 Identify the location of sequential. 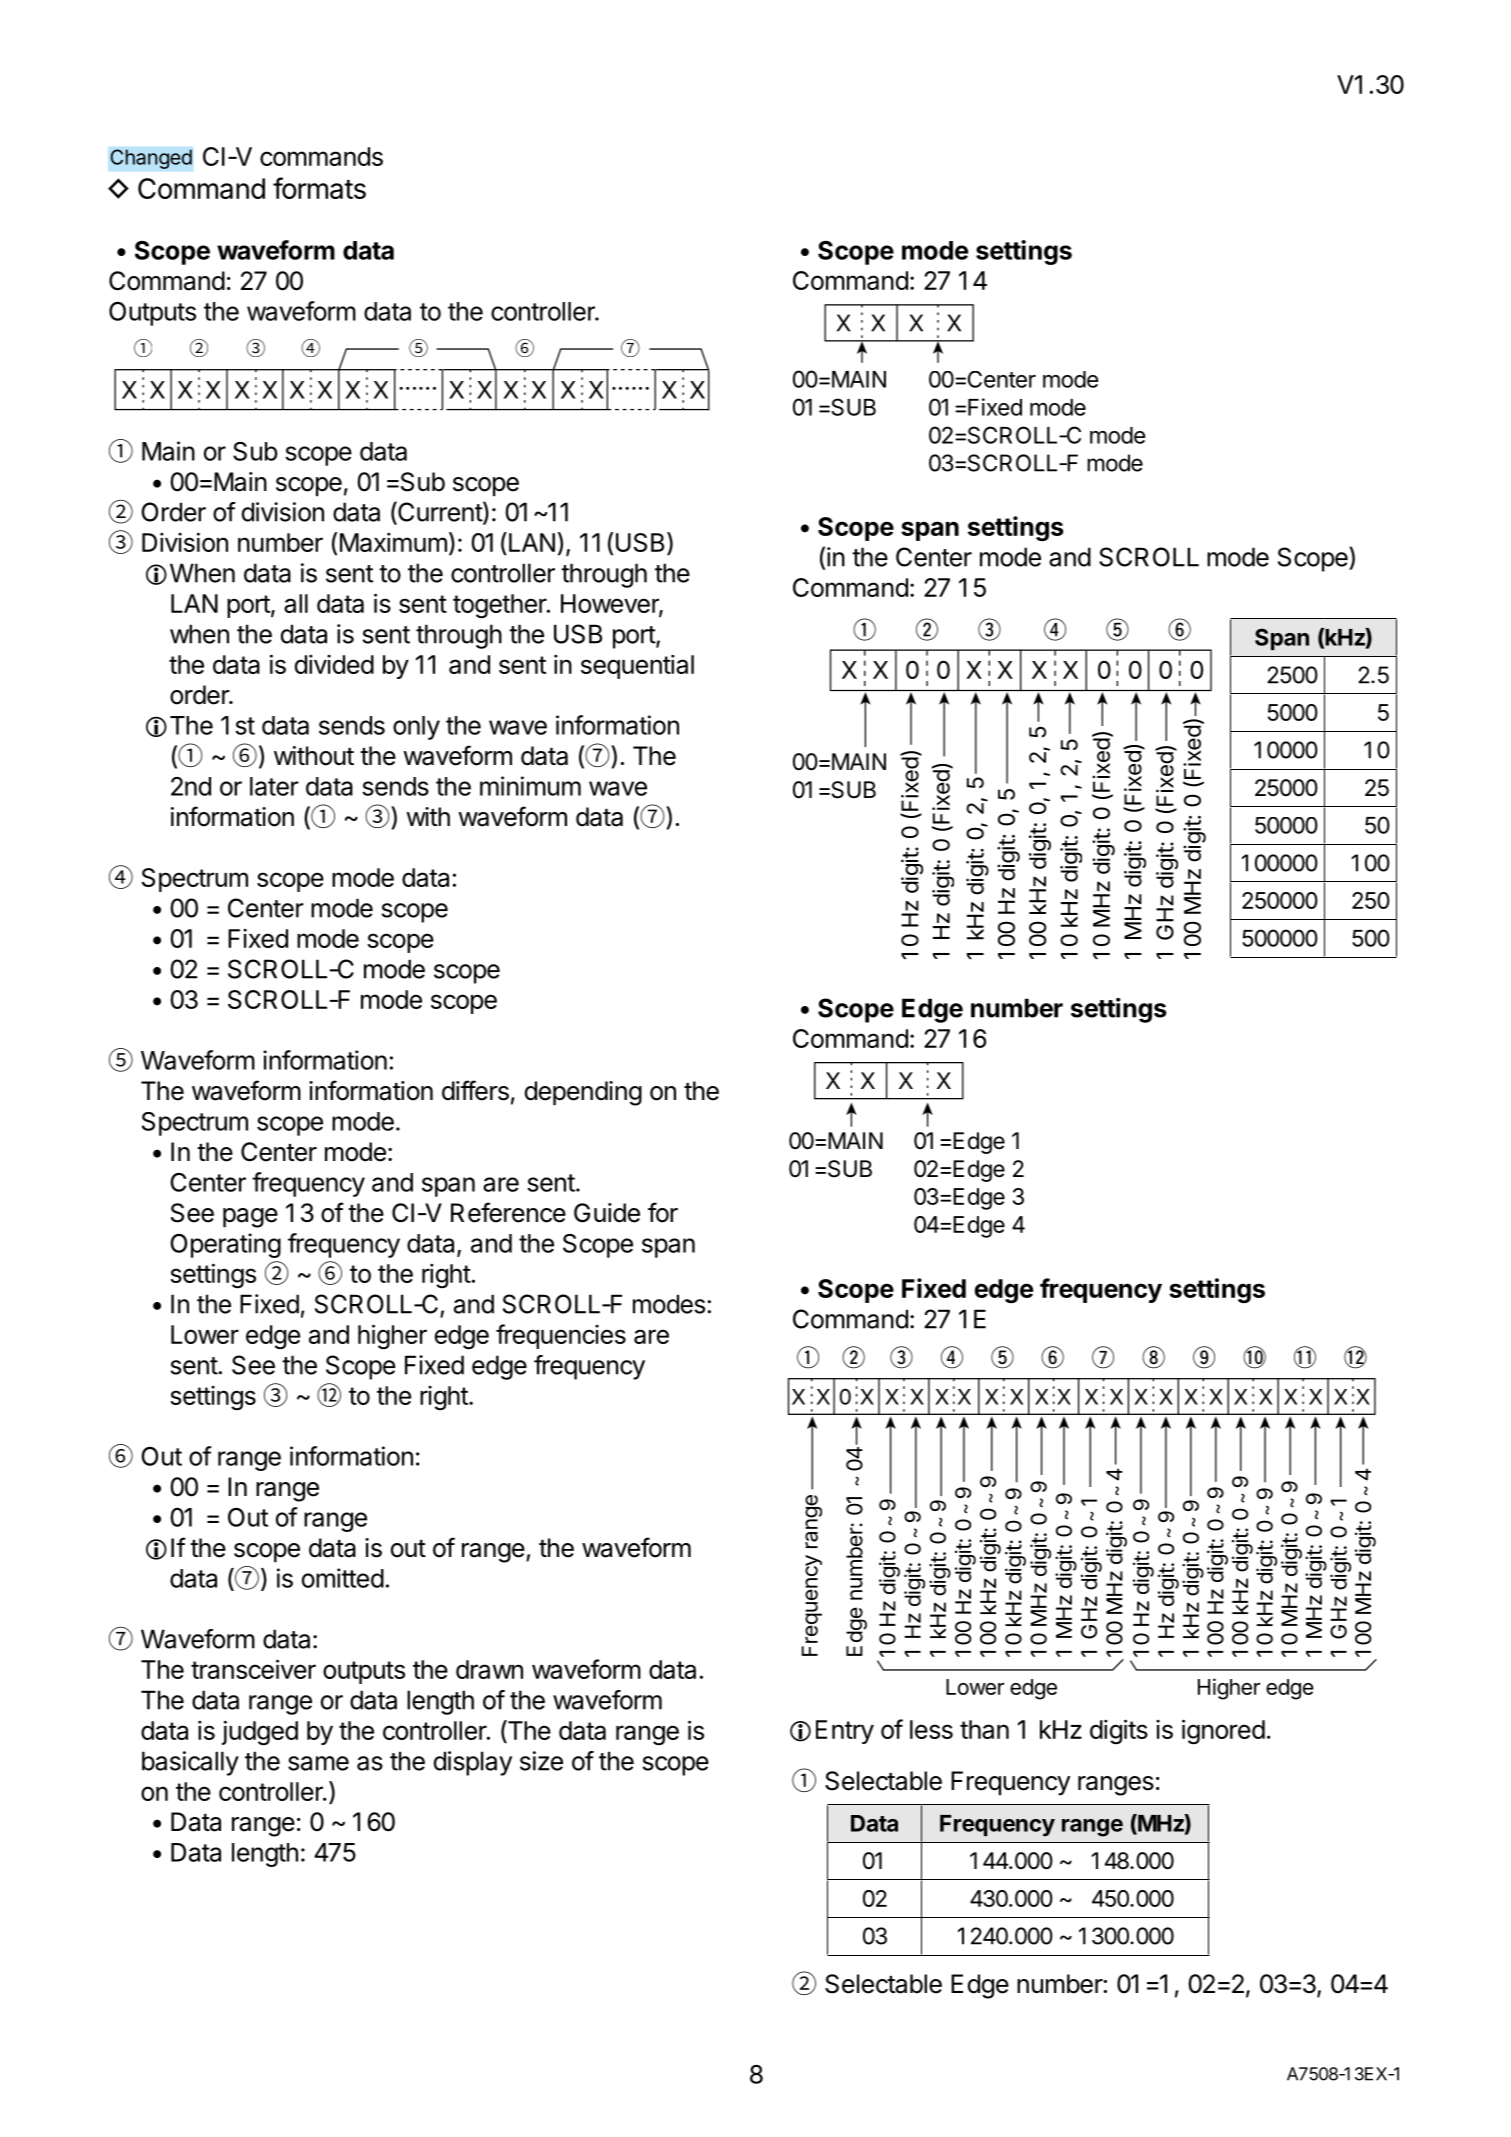
(637, 667).
